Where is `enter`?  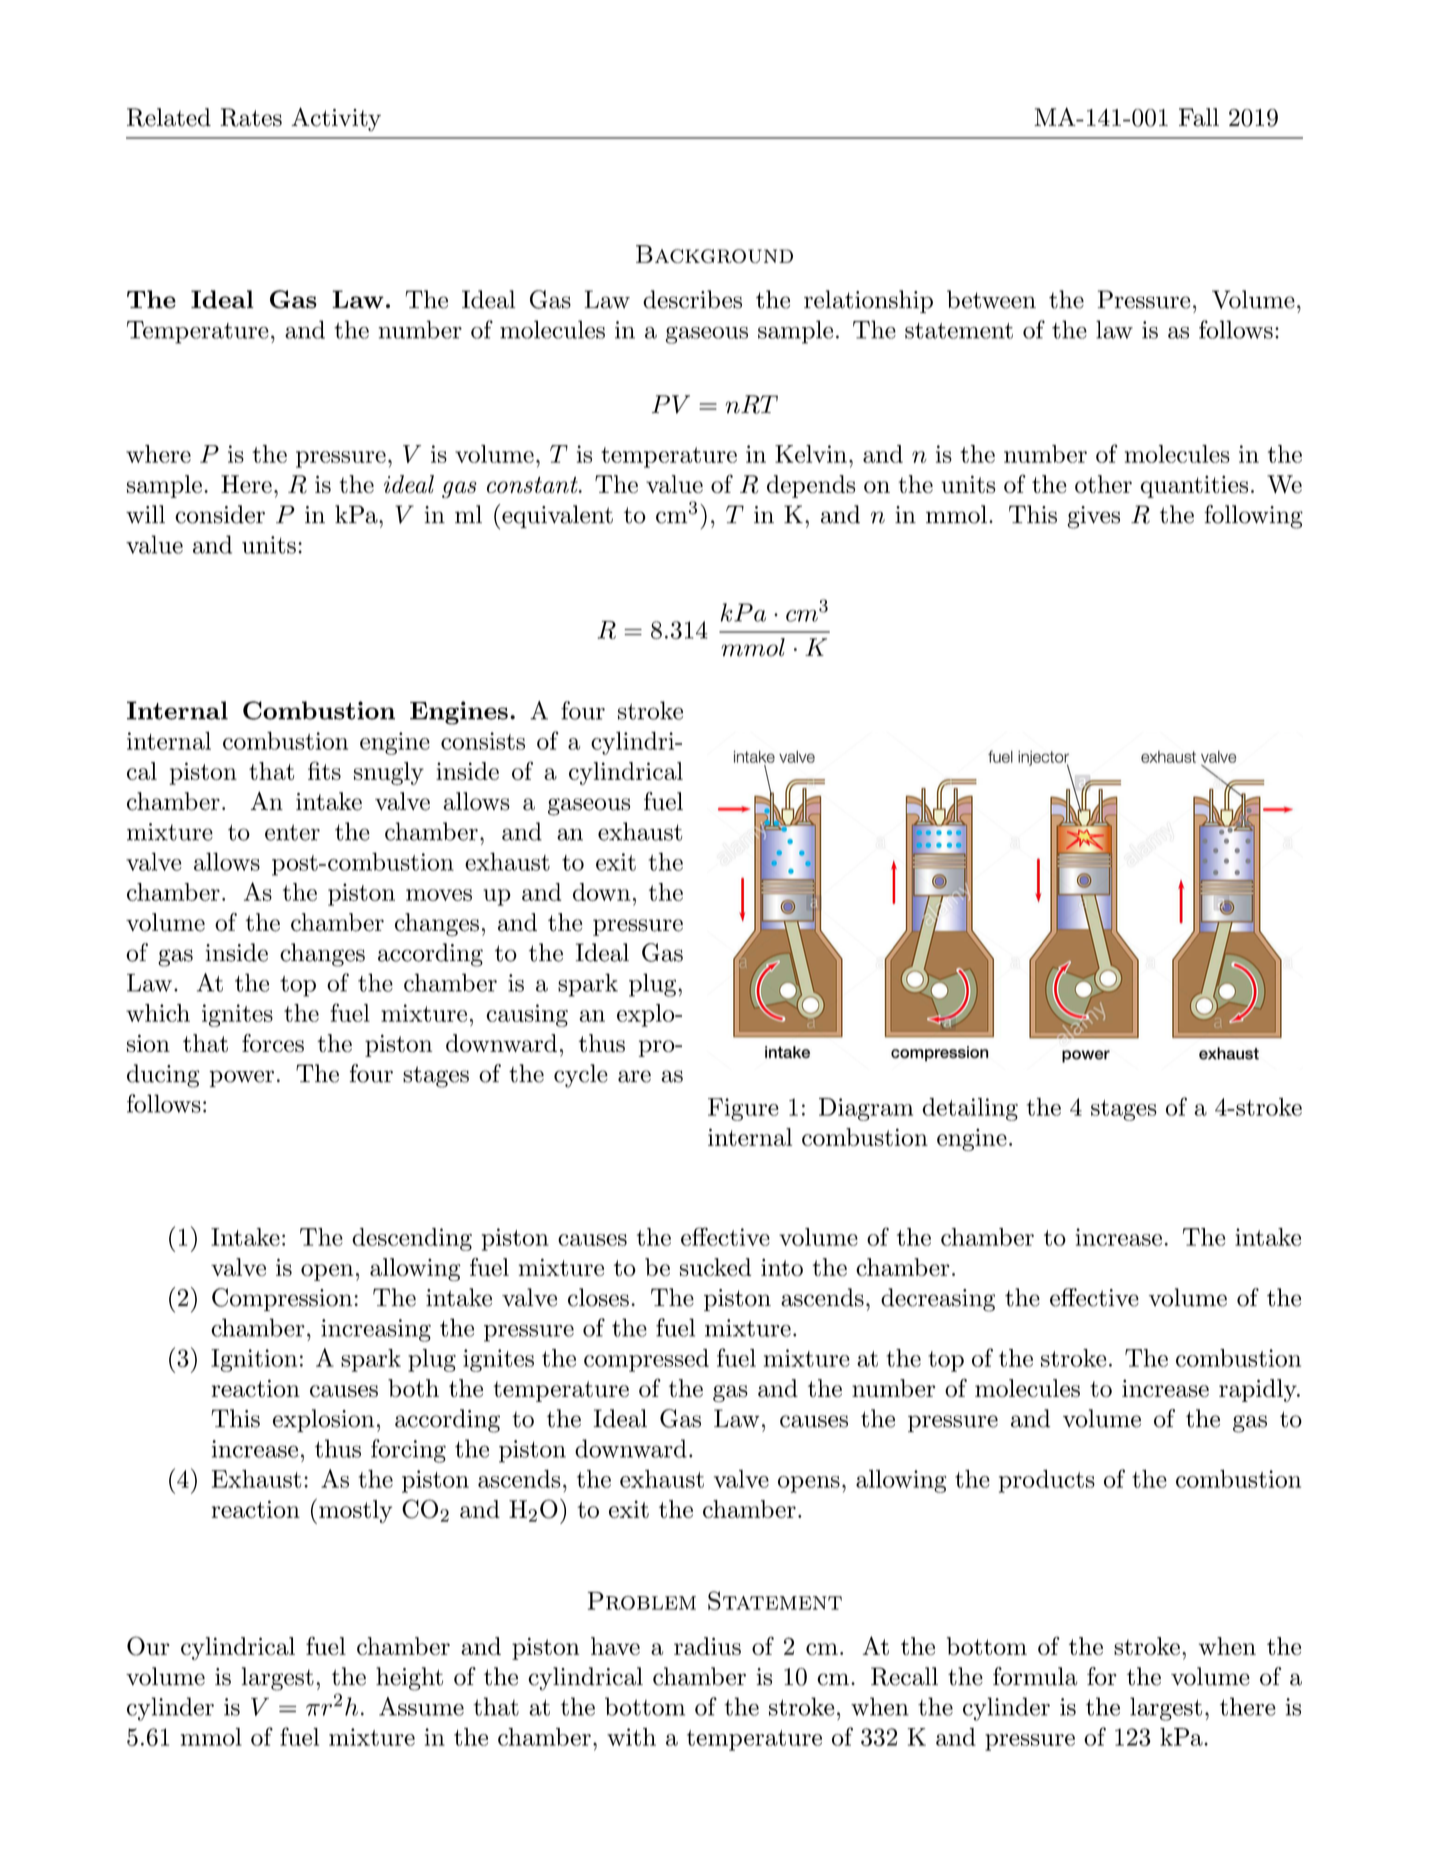
enter is located at coordinates (292, 832).
